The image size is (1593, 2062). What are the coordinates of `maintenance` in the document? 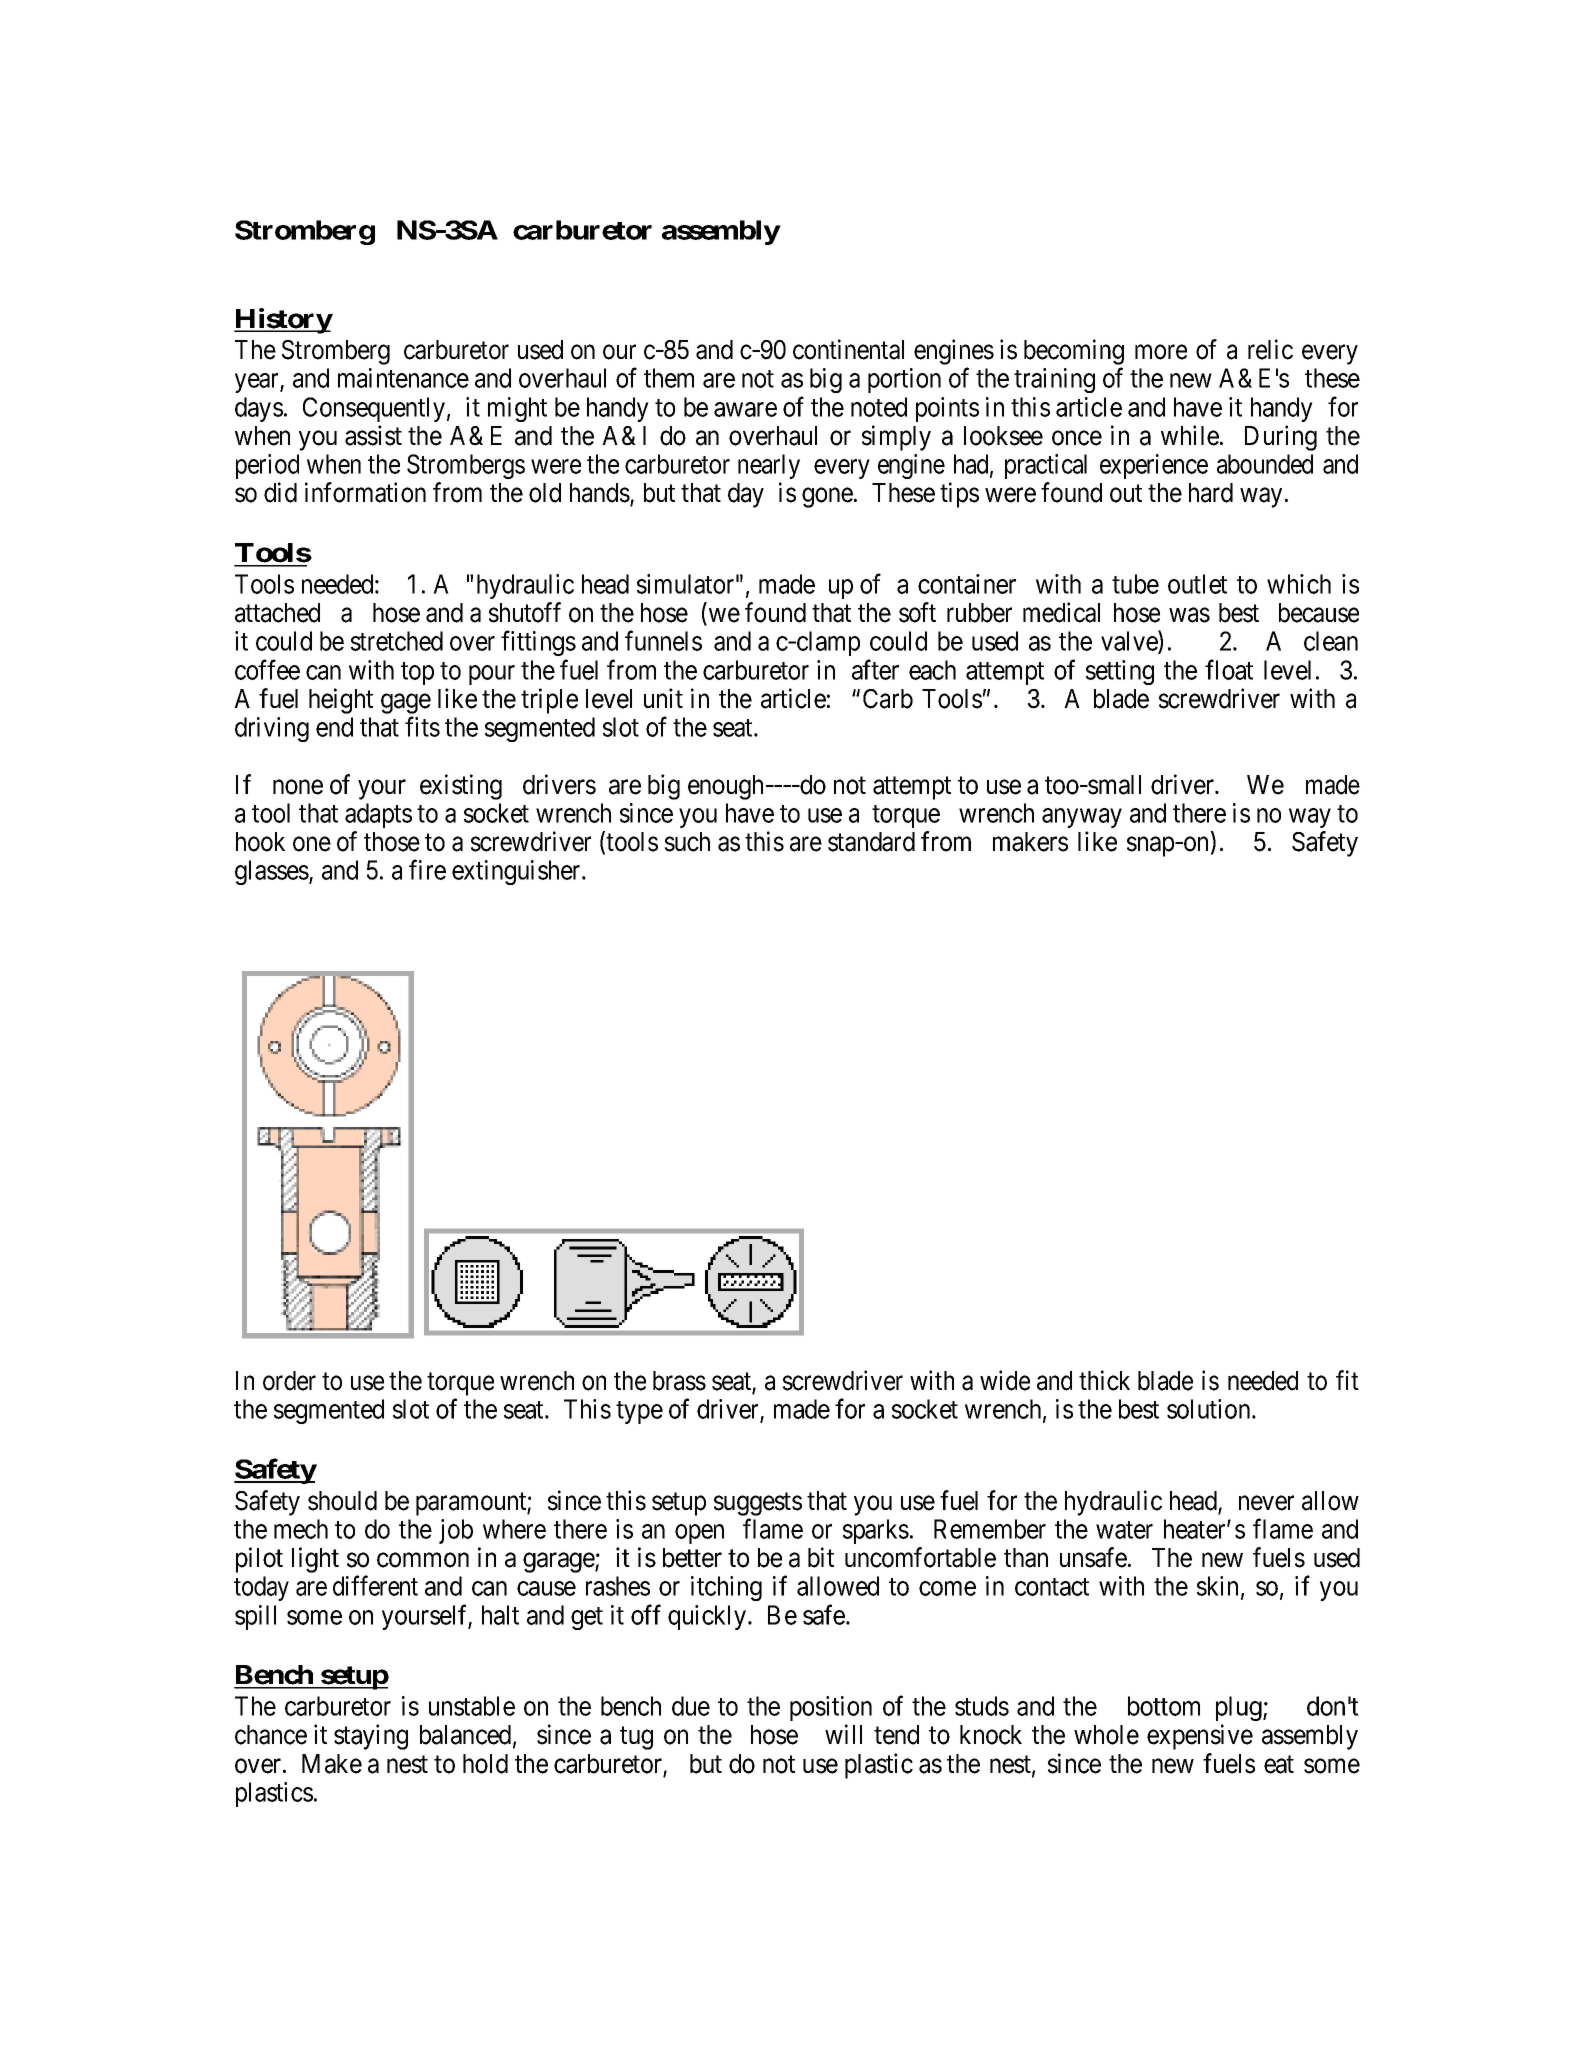 It's located at (403, 378).
